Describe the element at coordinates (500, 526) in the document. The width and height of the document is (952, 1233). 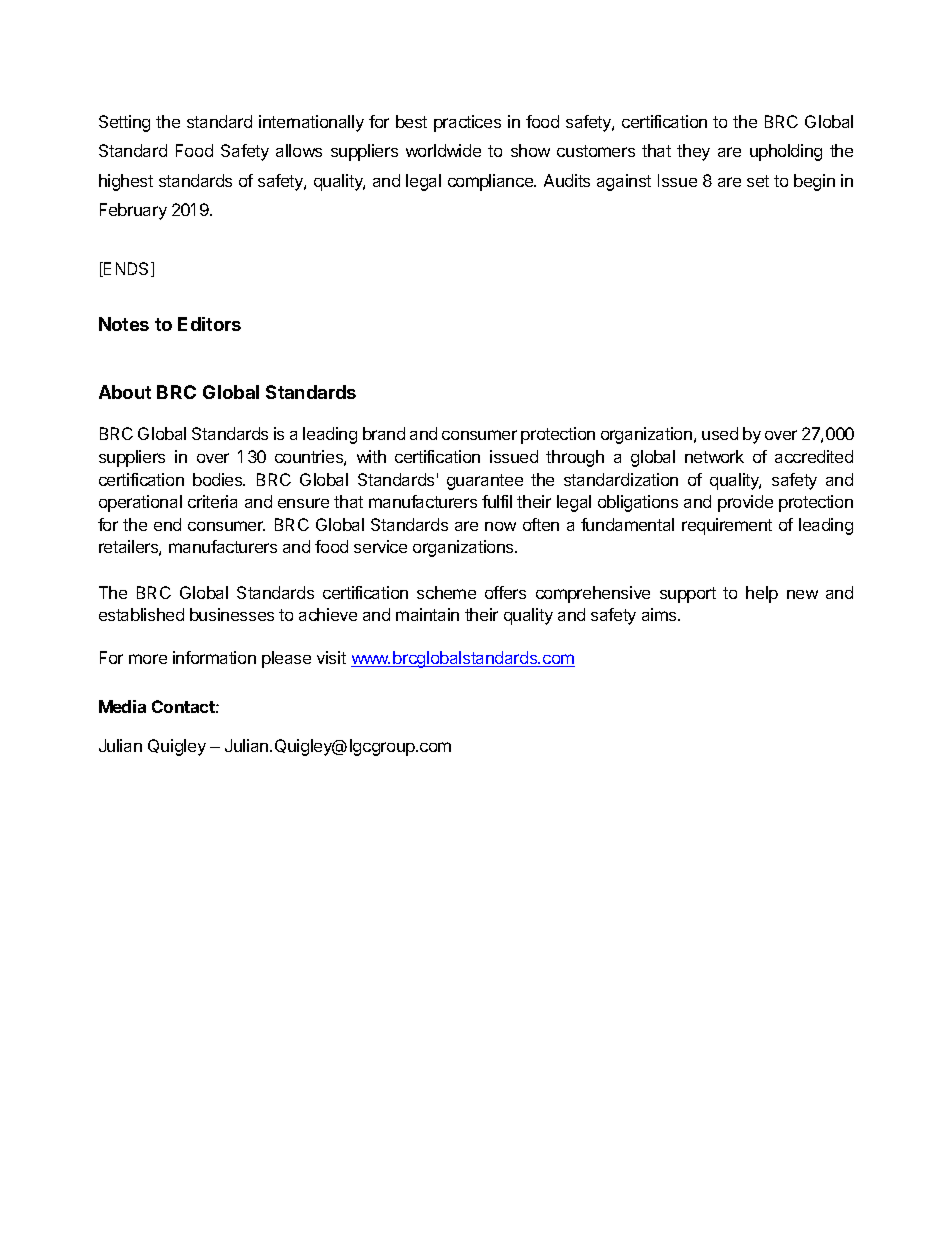
I see `now` at that location.
